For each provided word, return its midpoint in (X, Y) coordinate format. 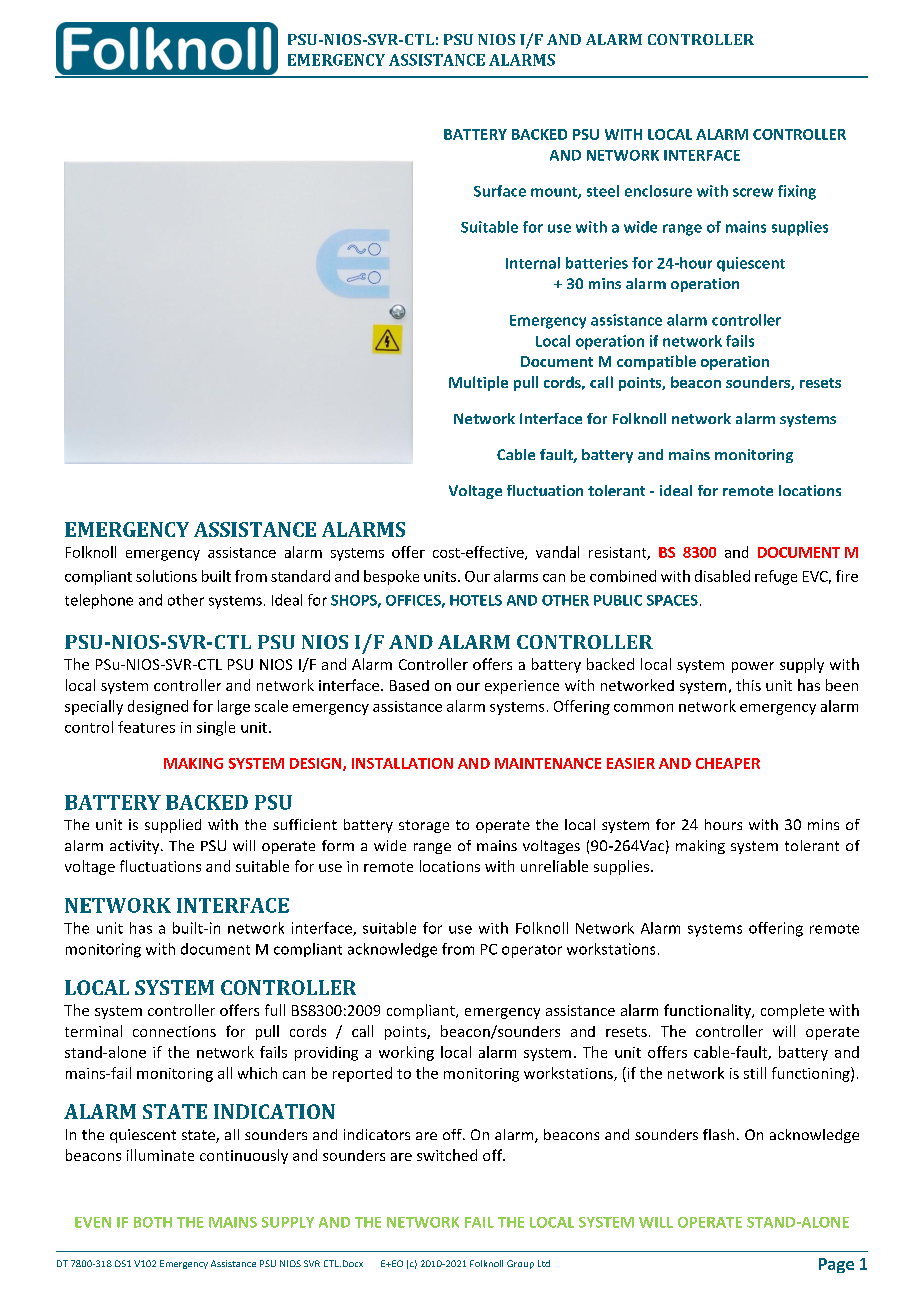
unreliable (554, 866)
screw (753, 192)
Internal (533, 263)
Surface (500, 191)
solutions (166, 576)
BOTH (153, 1222)
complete (792, 1011)
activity (136, 847)
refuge (776, 577)
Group (520, 1264)
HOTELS (476, 600)
